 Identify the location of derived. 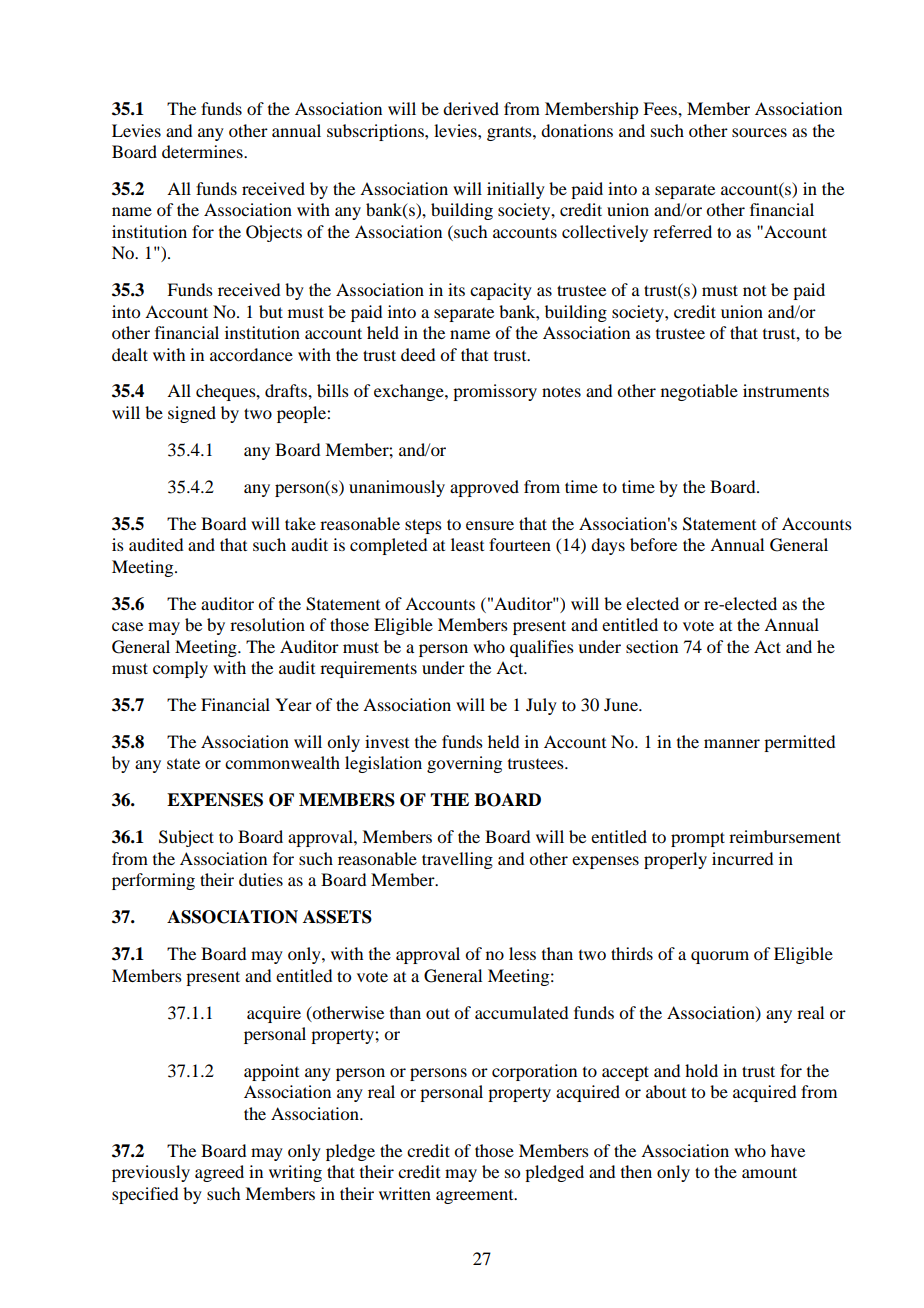
(471, 108).
